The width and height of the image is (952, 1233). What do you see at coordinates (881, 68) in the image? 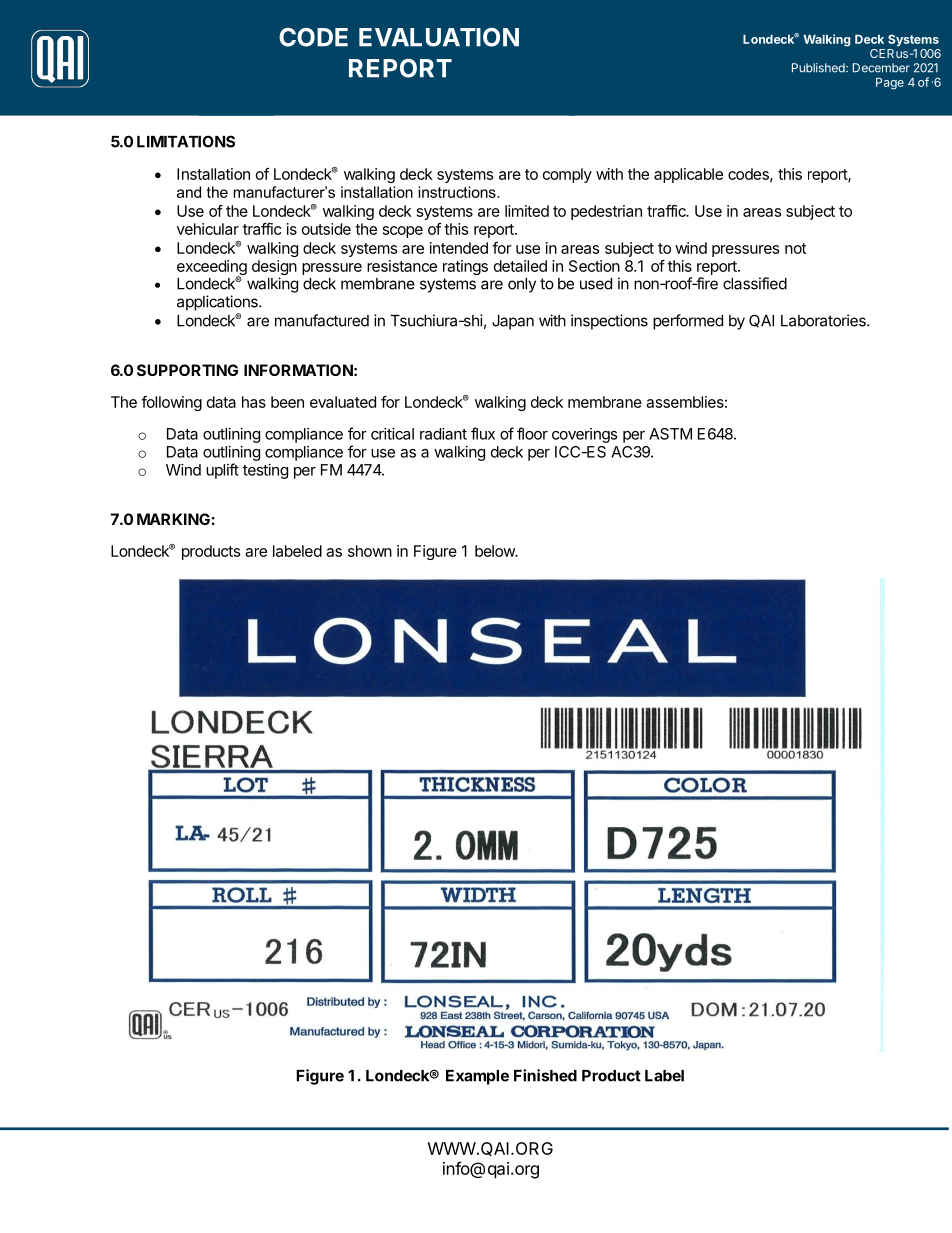
I see `December` at bounding box center [881, 68].
